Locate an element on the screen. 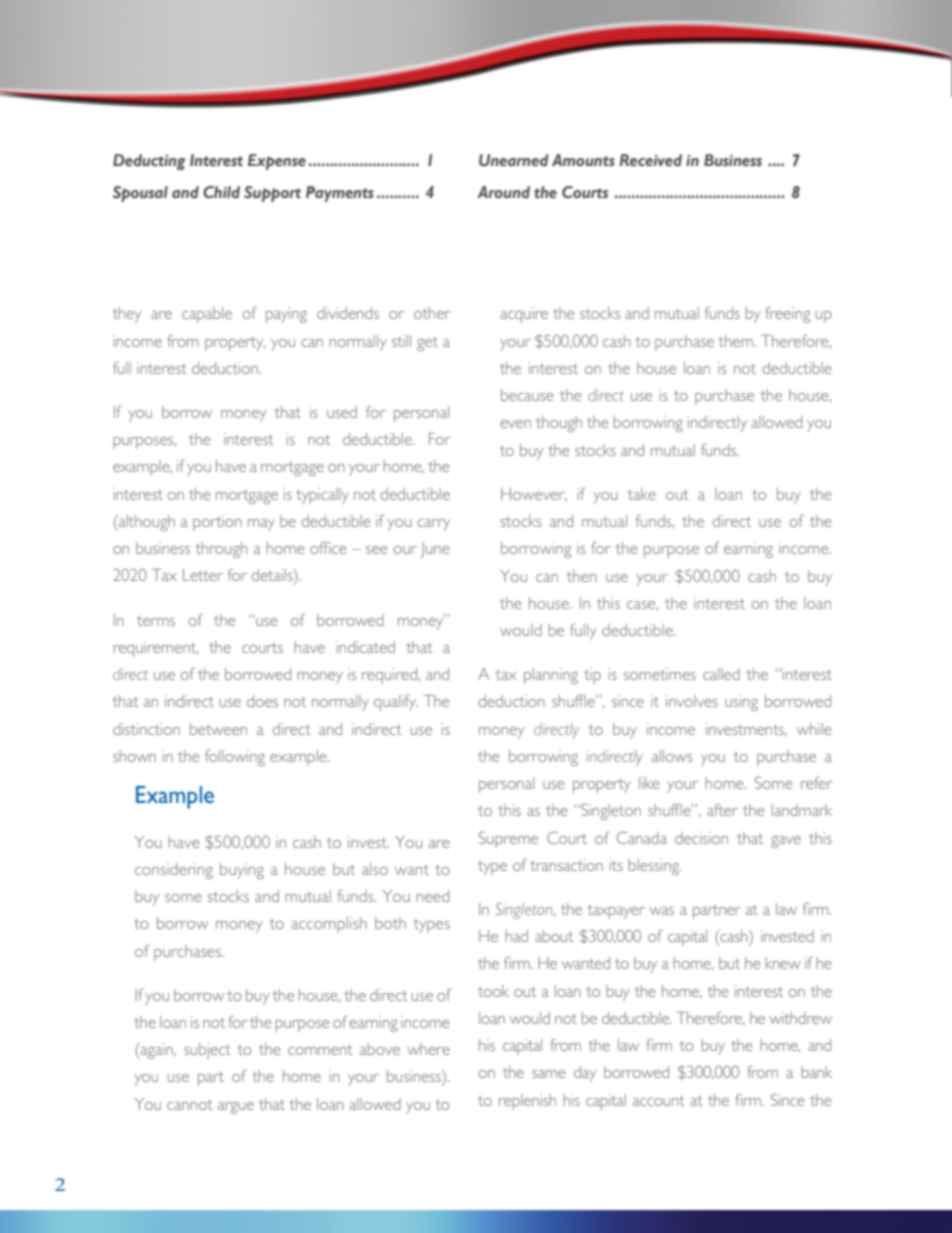 The height and width of the screenshot is (1233, 952). Around is located at coordinates (503, 192).
